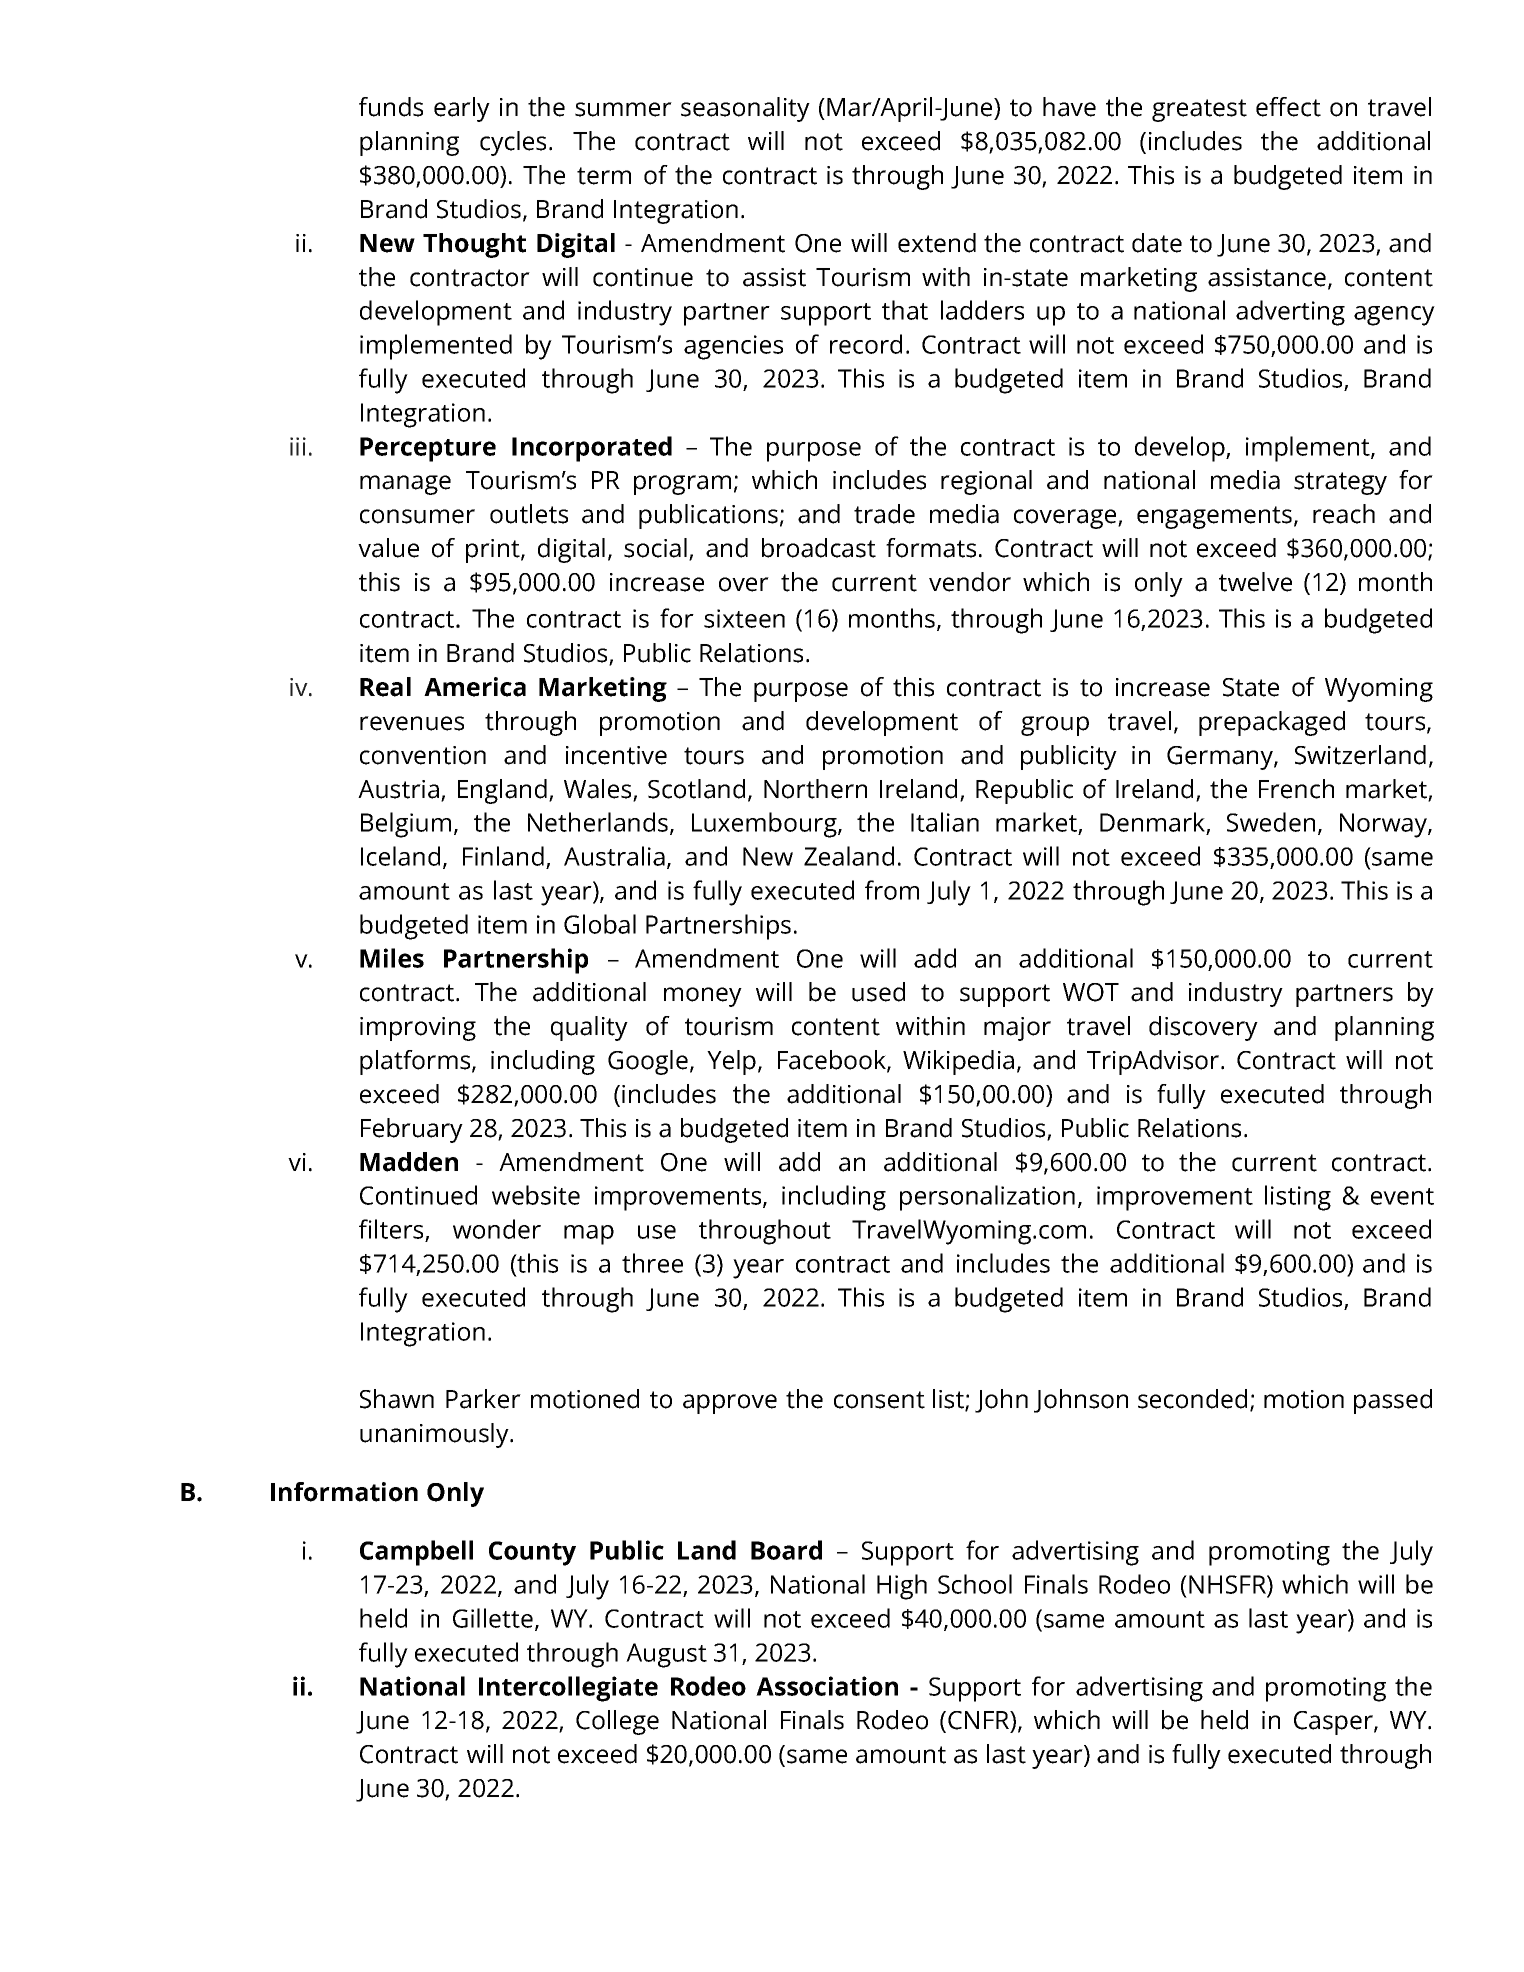  What do you see at coordinates (1192, 1399) in the page?
I see `seconded` at bounding box center [1192, 1399].
